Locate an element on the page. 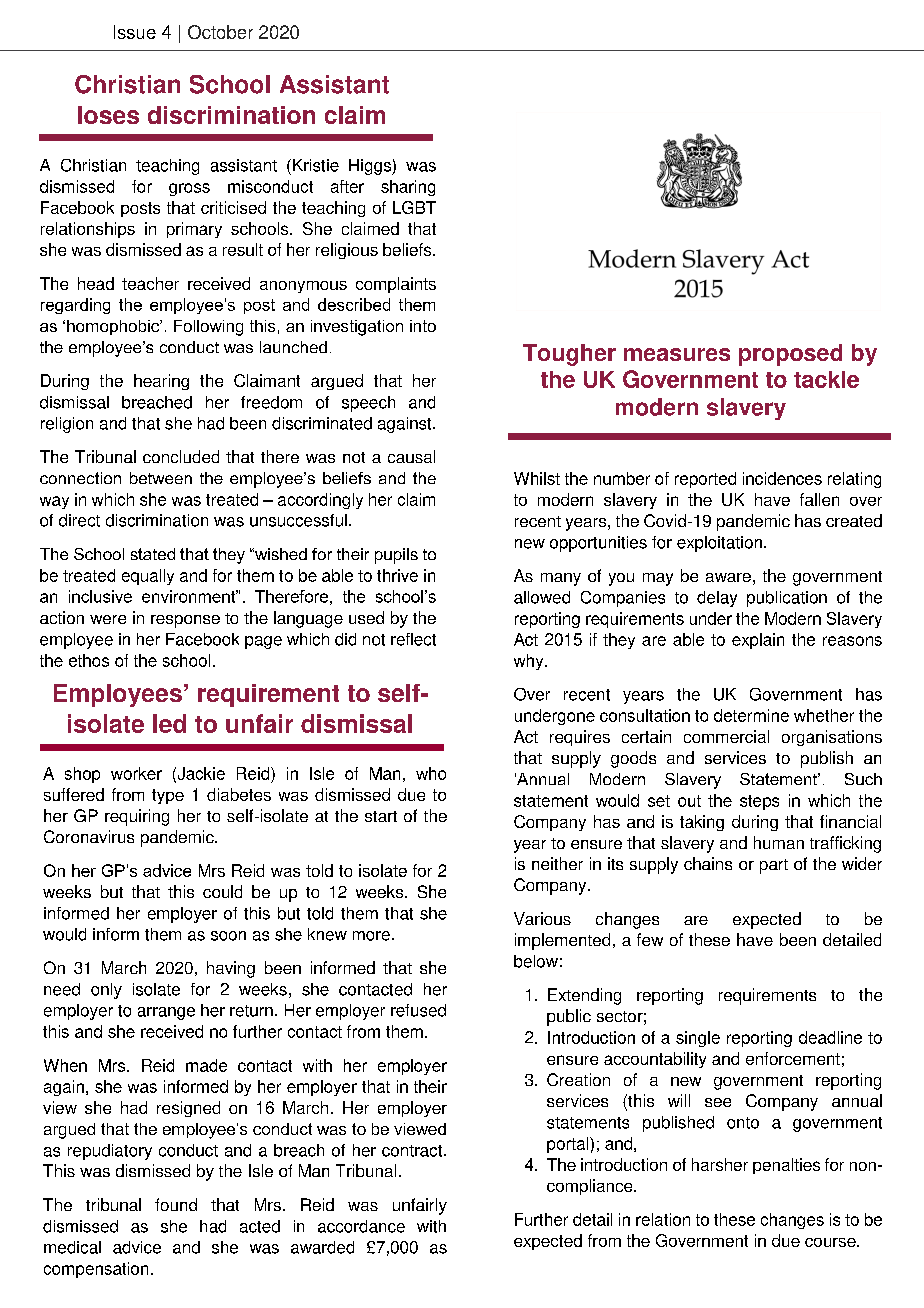 Image resolution: width=924 pixels, height=1308 pixels. reflect is located at coordinates (413, 639).
